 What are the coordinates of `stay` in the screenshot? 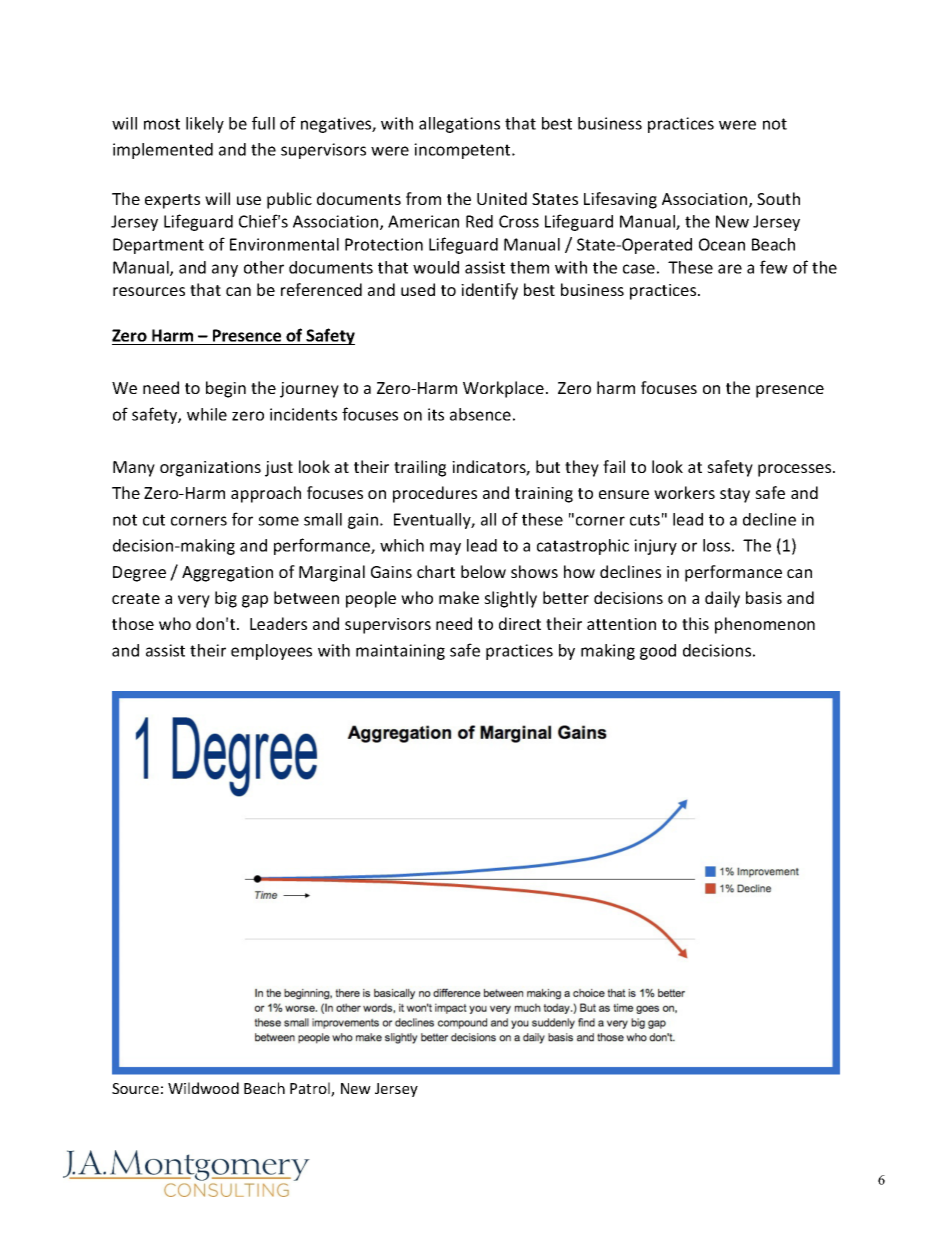 It's located at (735, 495).
